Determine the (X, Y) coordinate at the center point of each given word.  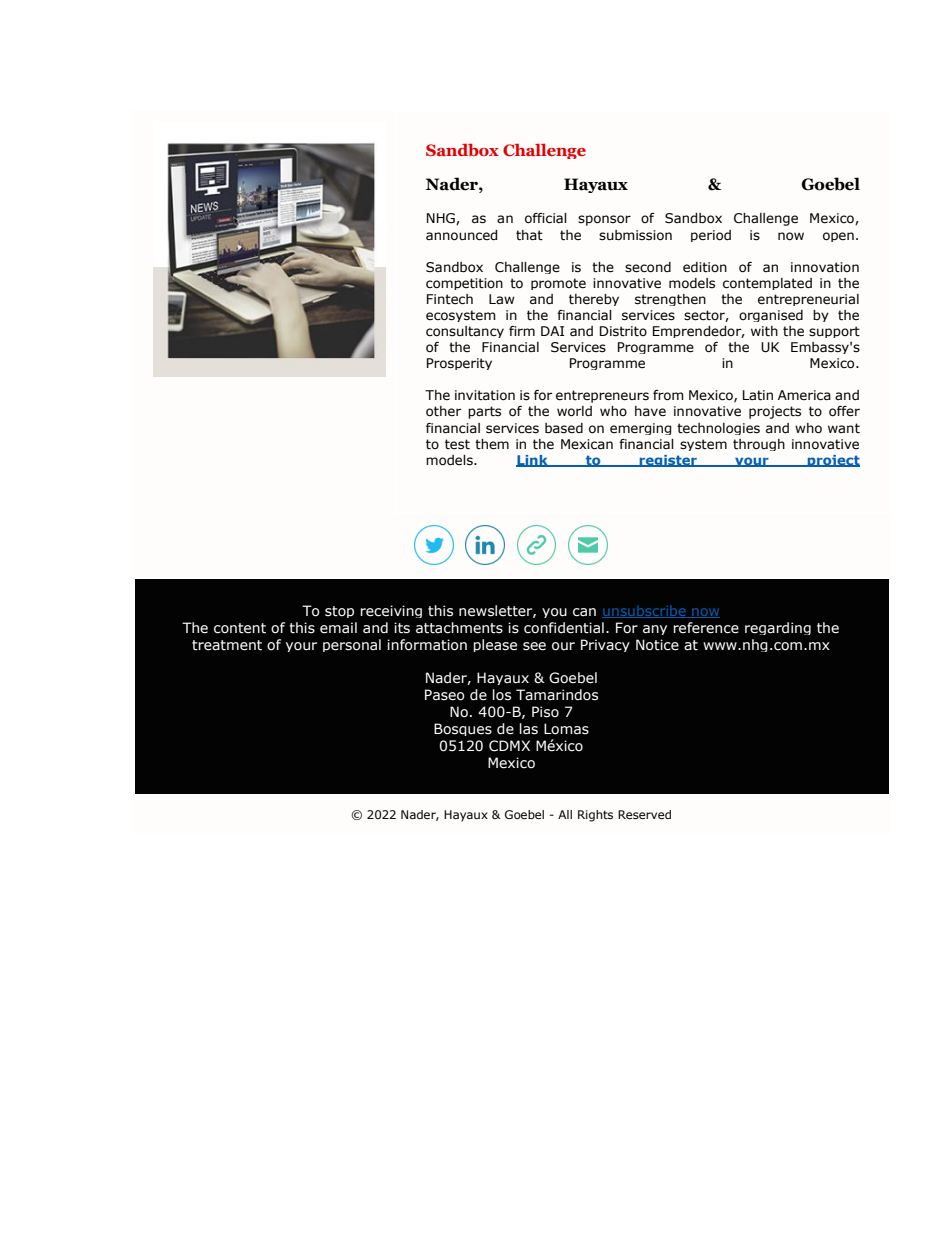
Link (533, 461)
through (759, 445)
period (711, 236)
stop (339, 612)
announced (461, 235)
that (529, 235)
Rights (595, 816)
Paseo (445, 695)
